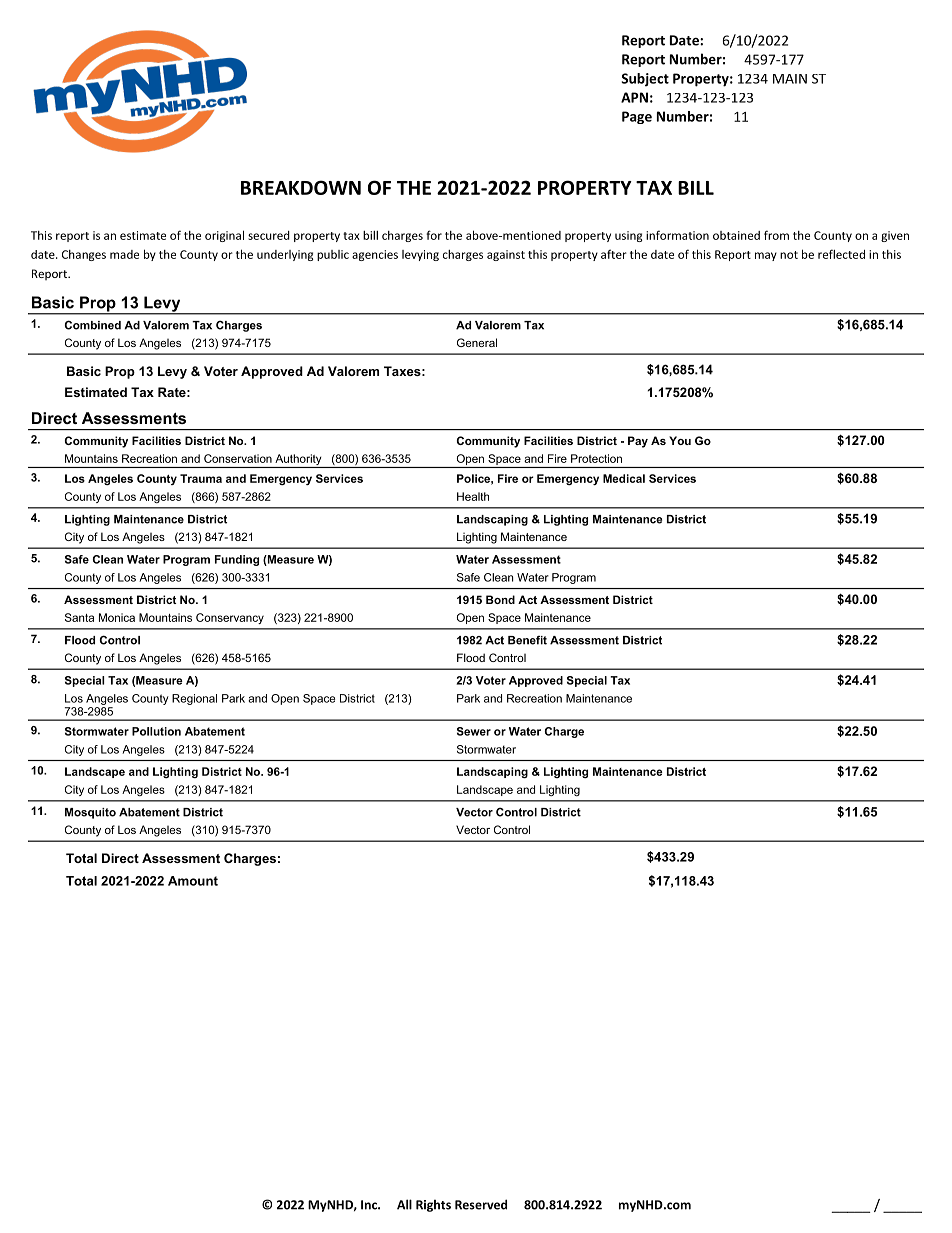 The height and width of the screenshot is (1233, 952). I want to click on Inc, so click(370, 1205).
